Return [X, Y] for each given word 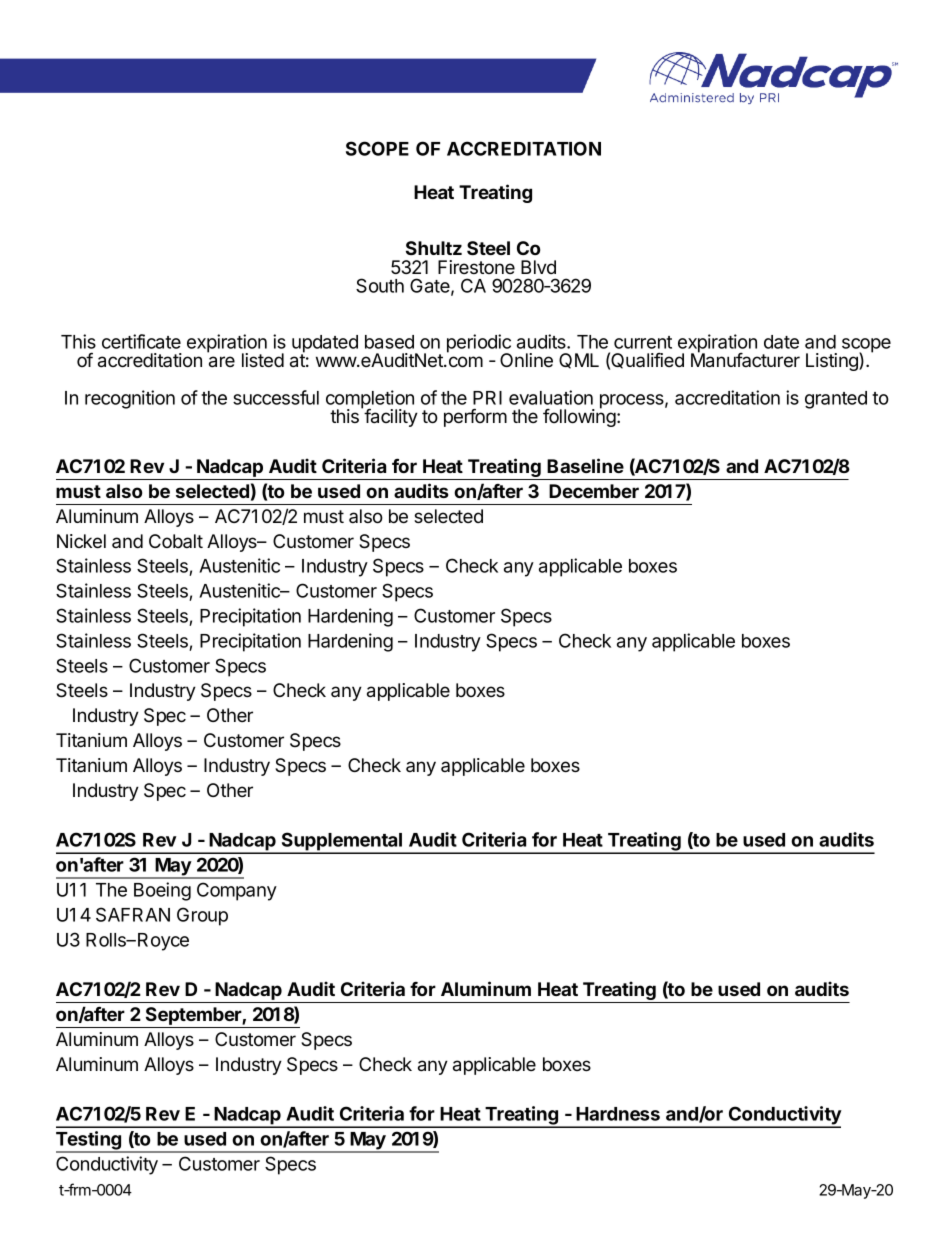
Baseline [585, 465]
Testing [90, 1141]
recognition [130, 399]
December [594, 491]
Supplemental [342, 842]
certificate [141, 341]
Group [202, 916]
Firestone [476, 267]
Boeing [162, 891]
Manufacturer [745, 359]
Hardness [618, 1114]
